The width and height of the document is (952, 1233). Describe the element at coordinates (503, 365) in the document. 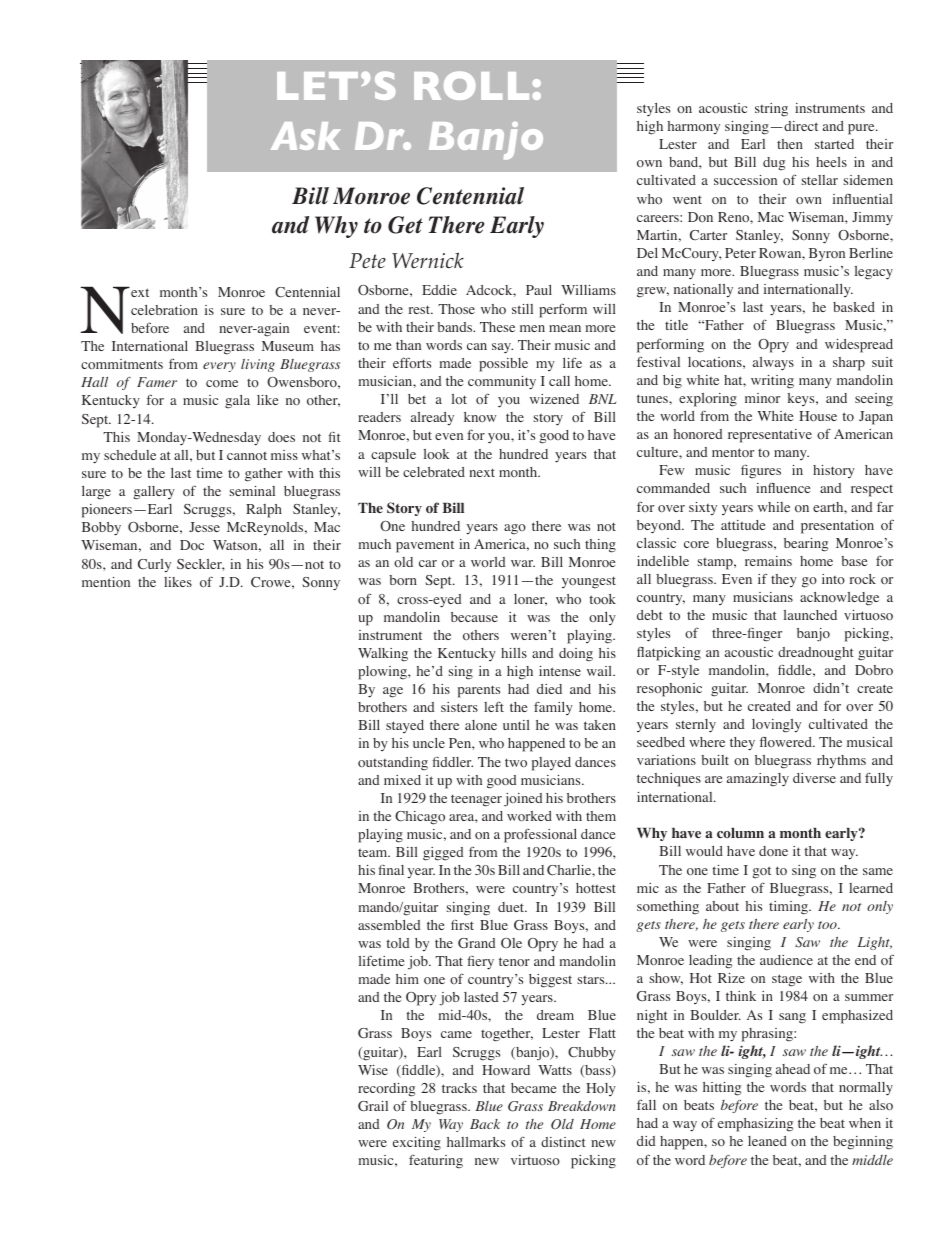

I see `possible` at that location.
